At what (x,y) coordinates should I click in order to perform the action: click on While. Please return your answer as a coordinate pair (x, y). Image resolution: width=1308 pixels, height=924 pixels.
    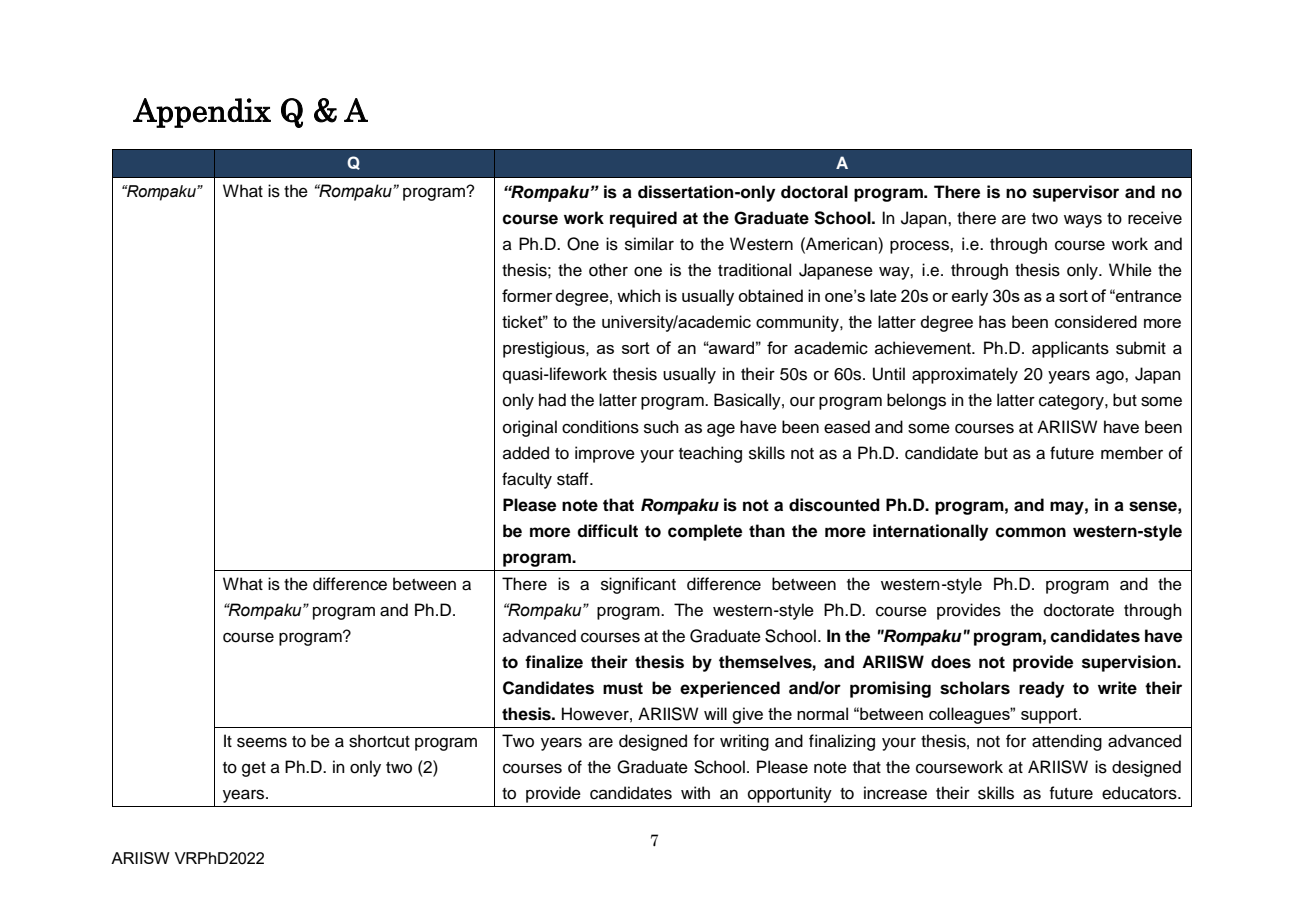
    Looking at the image, I should click on (1130, 270).
